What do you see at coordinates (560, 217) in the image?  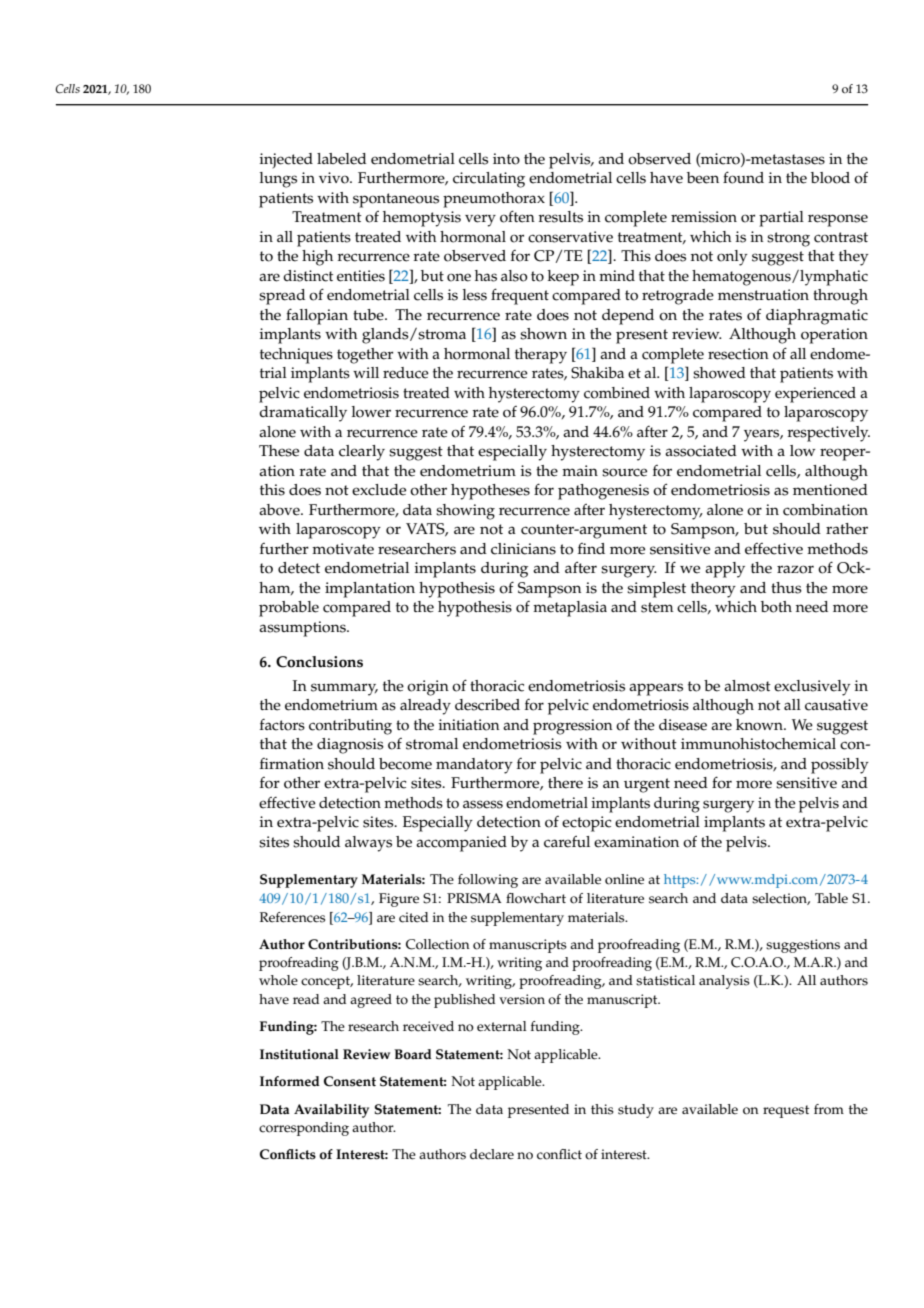 I see `results` at bounding box center [560, 217].
